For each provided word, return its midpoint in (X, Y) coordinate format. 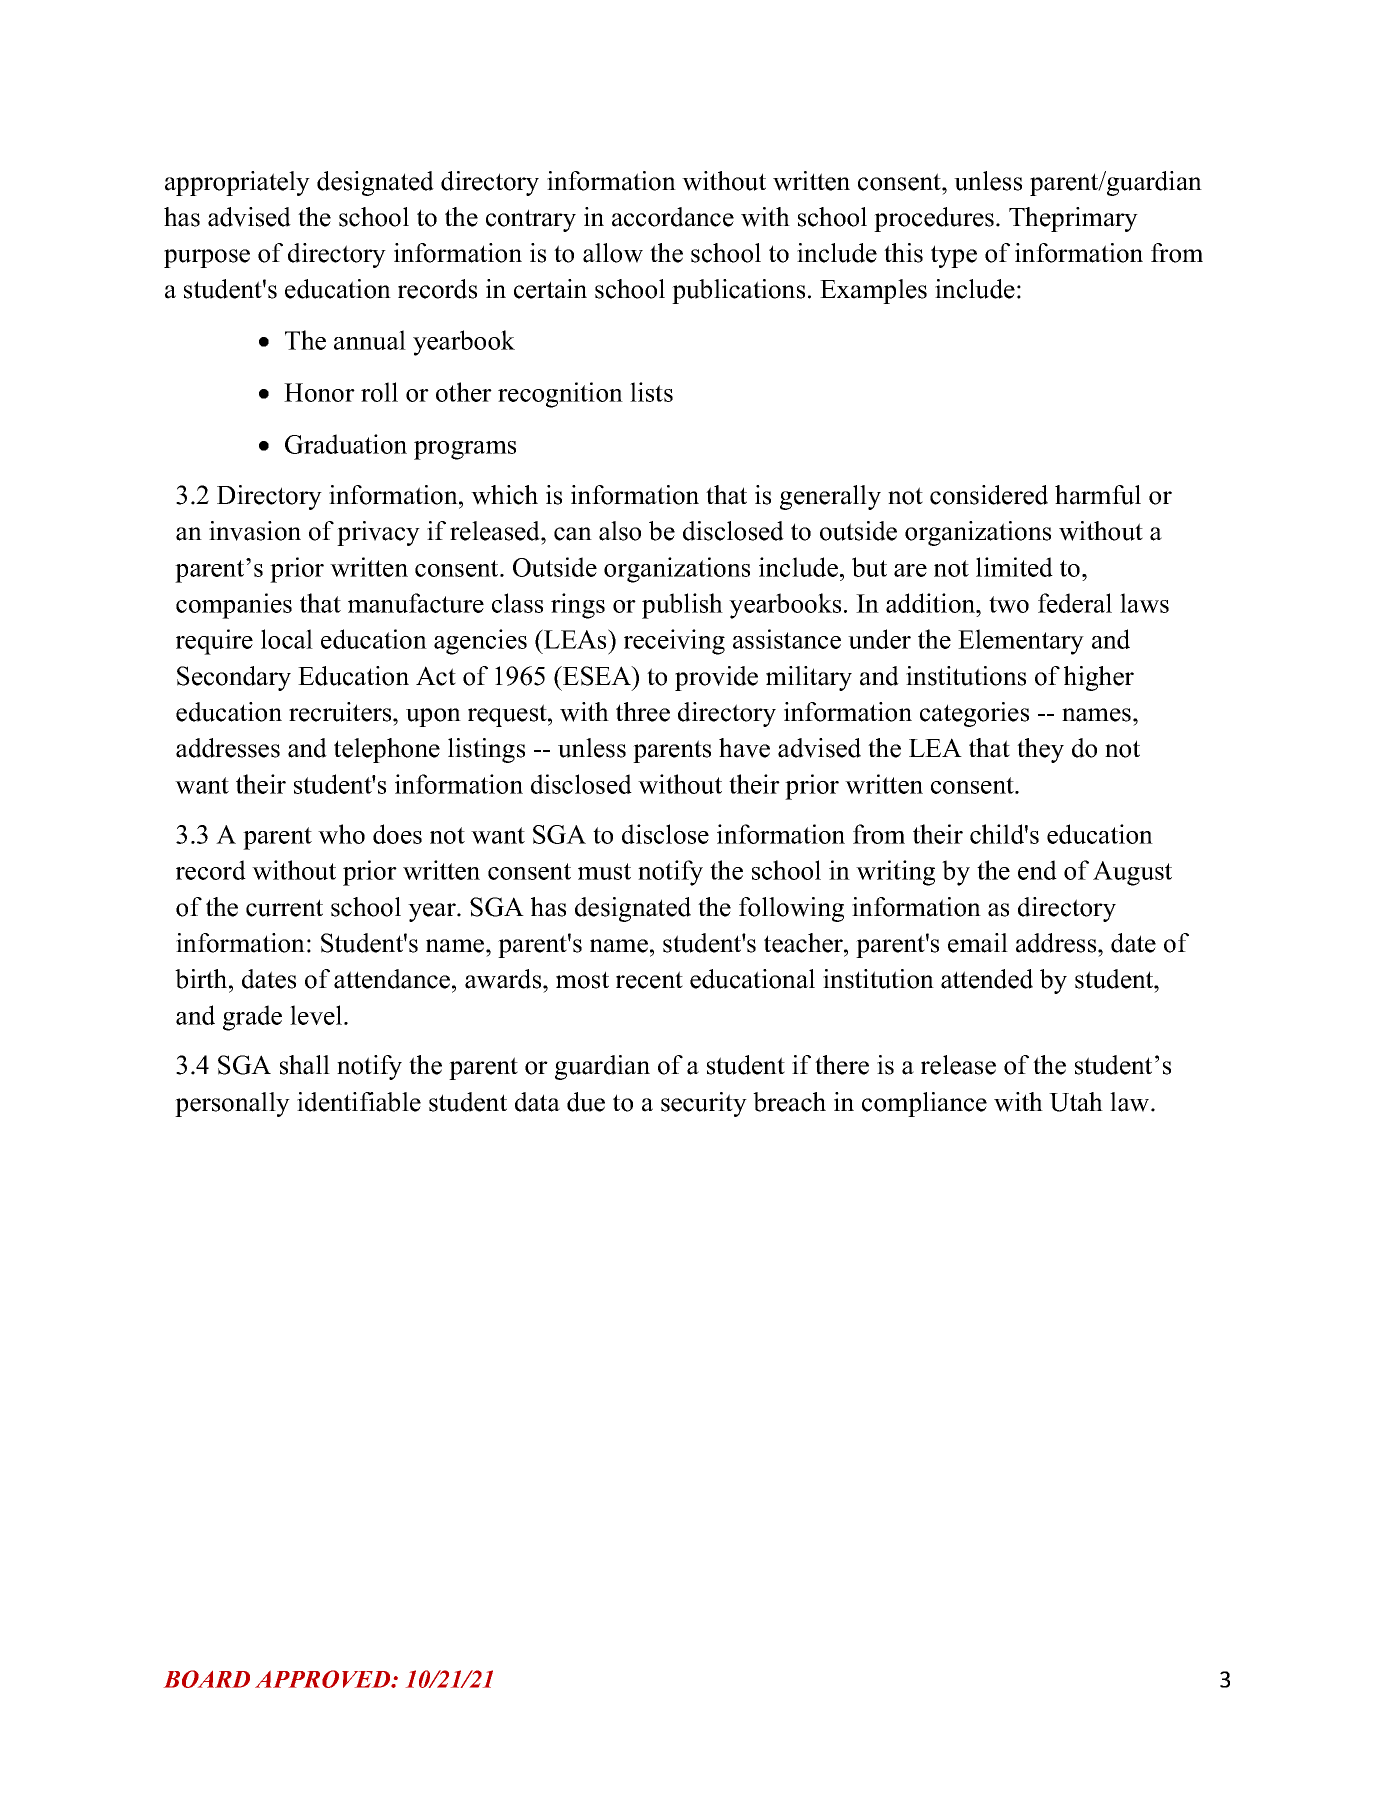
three (643, 712)
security (704, 1104)
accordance (673, 217)
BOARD (207, 1679)
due (586, 1102)
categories (974, 714)
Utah (1076, 1102)
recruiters (341, 712)
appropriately (237, 183)
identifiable (359, 1102)
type (954, 256)
